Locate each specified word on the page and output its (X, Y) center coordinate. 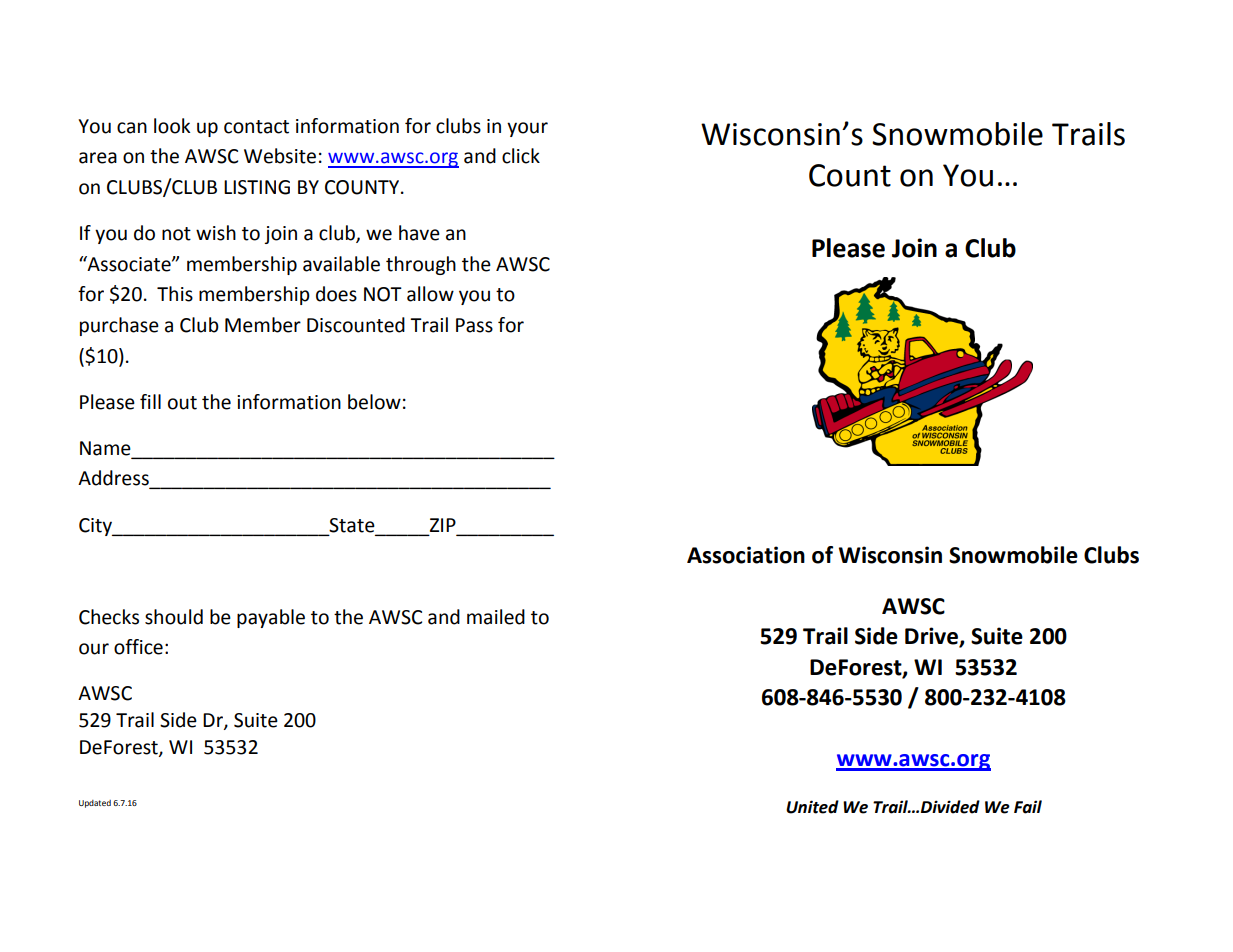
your (527, 129)
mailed (496, 617)
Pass (474, 325)
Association (746, 555)
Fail (1028, 807)
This (175, 294)
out (182, 403)
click (521, 156)
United (812, 807)
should (174, 617)
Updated (95, 804)
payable (271, 618)
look (172, 126)
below (374, 402)
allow (430, 294)
